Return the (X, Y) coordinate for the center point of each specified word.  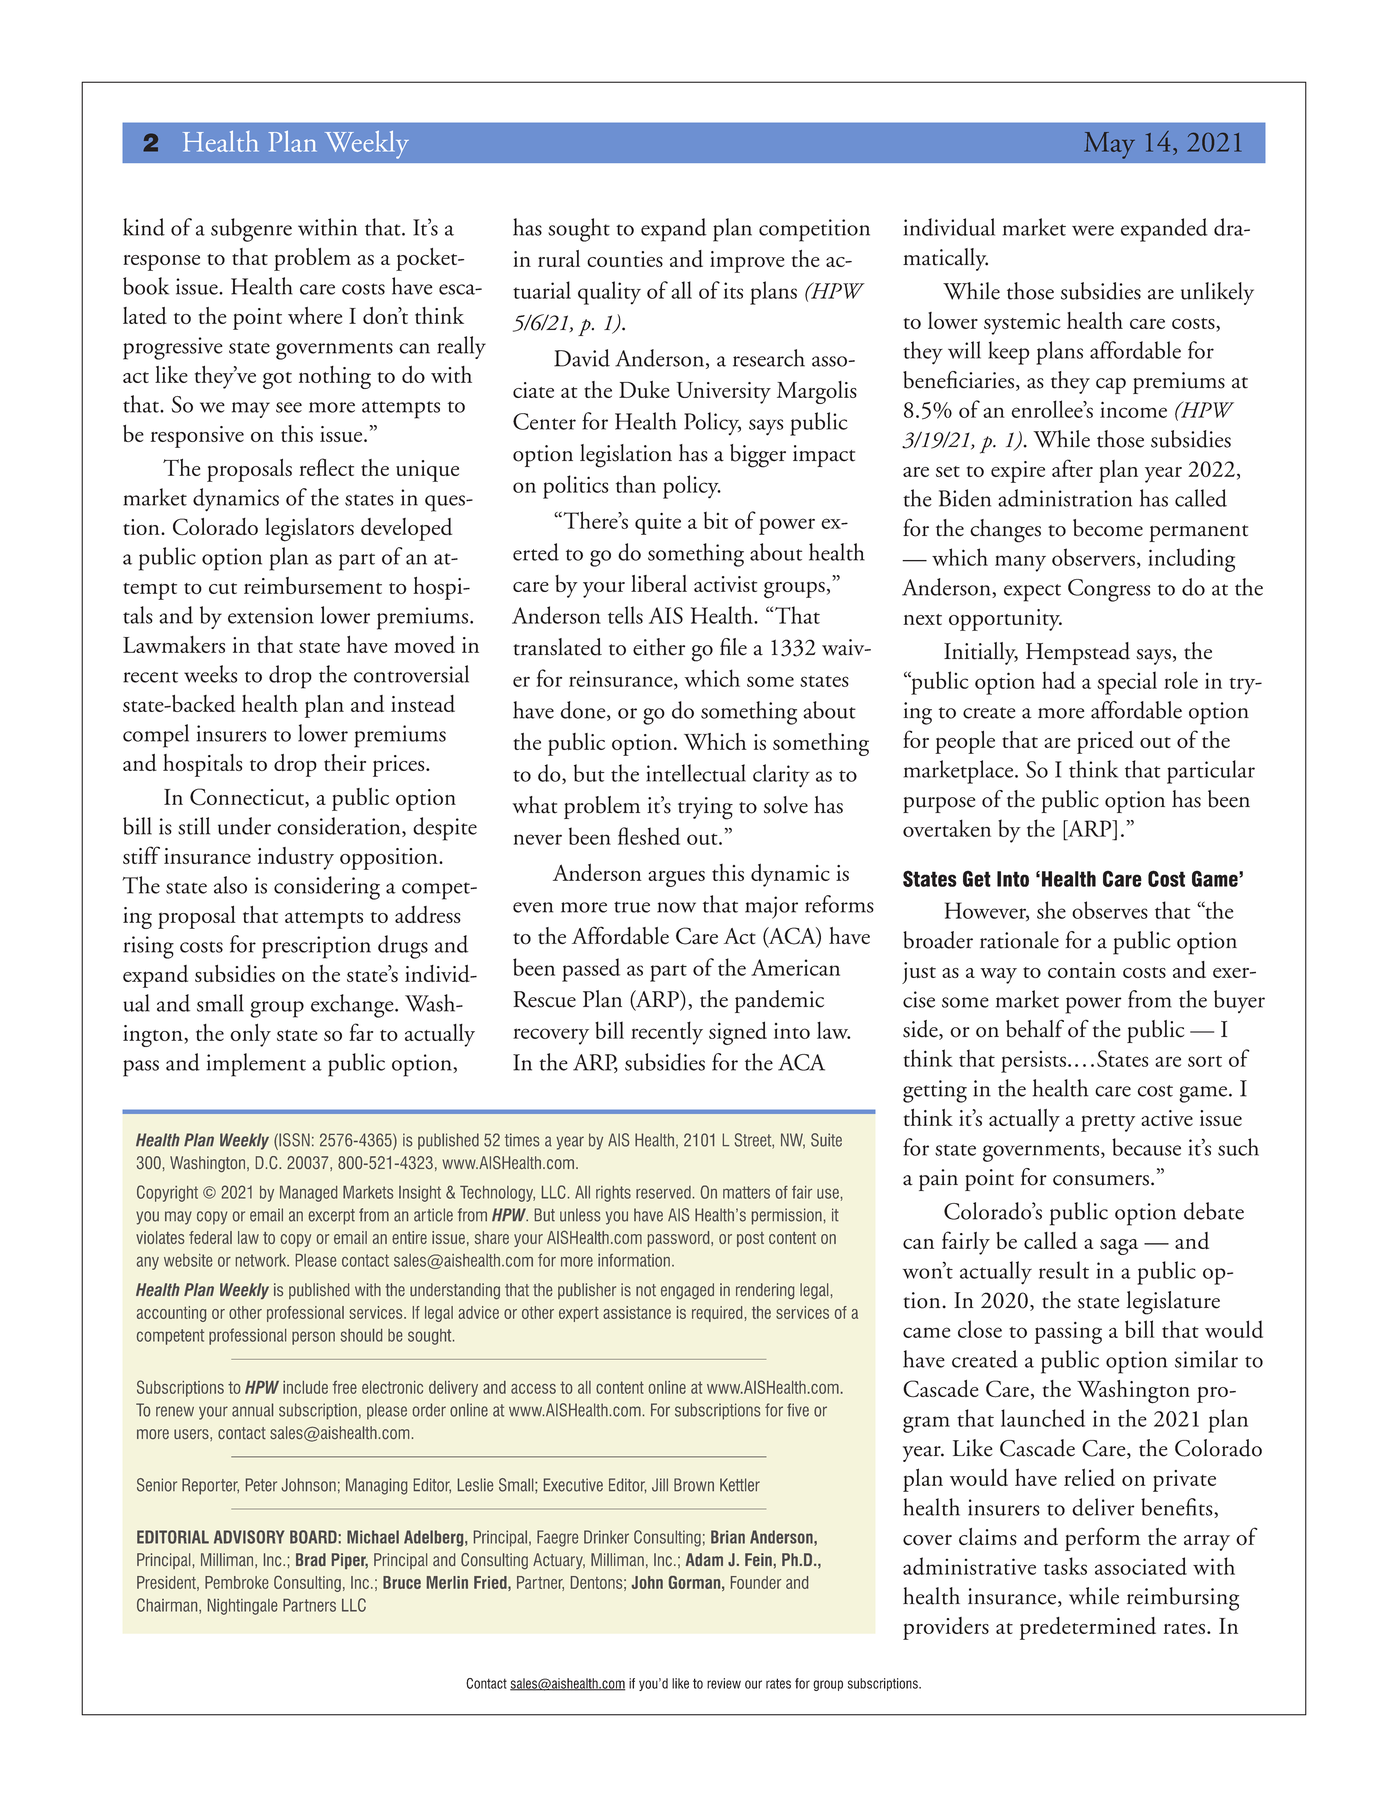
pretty (1108, 1123)
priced (1105, 742)
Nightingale (242, 1607)
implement (256, 1065)
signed (738, 1033)
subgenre (251, 230)
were (1093, 230)
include (305, 1387)
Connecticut (248, 798)
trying (705, 808)
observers (1093, 557)
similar (1206, 1359)
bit (716, 520)
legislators (309, 530)
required (717, 1314)
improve (747, 262)
